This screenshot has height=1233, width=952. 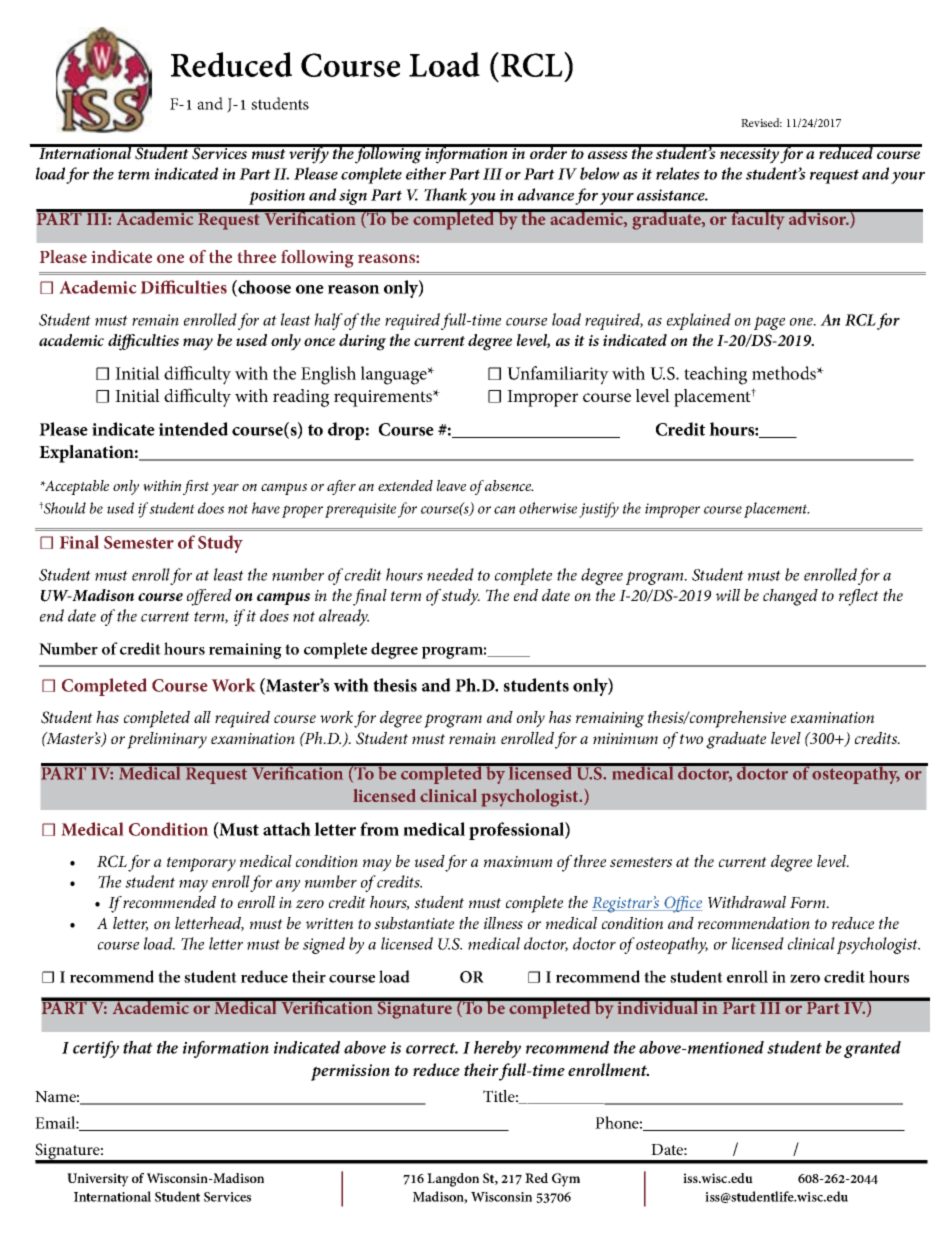 What do you see at coordinates (790, 597) in the screenshot?
I see `changed` at bounding box center [790, 597].
